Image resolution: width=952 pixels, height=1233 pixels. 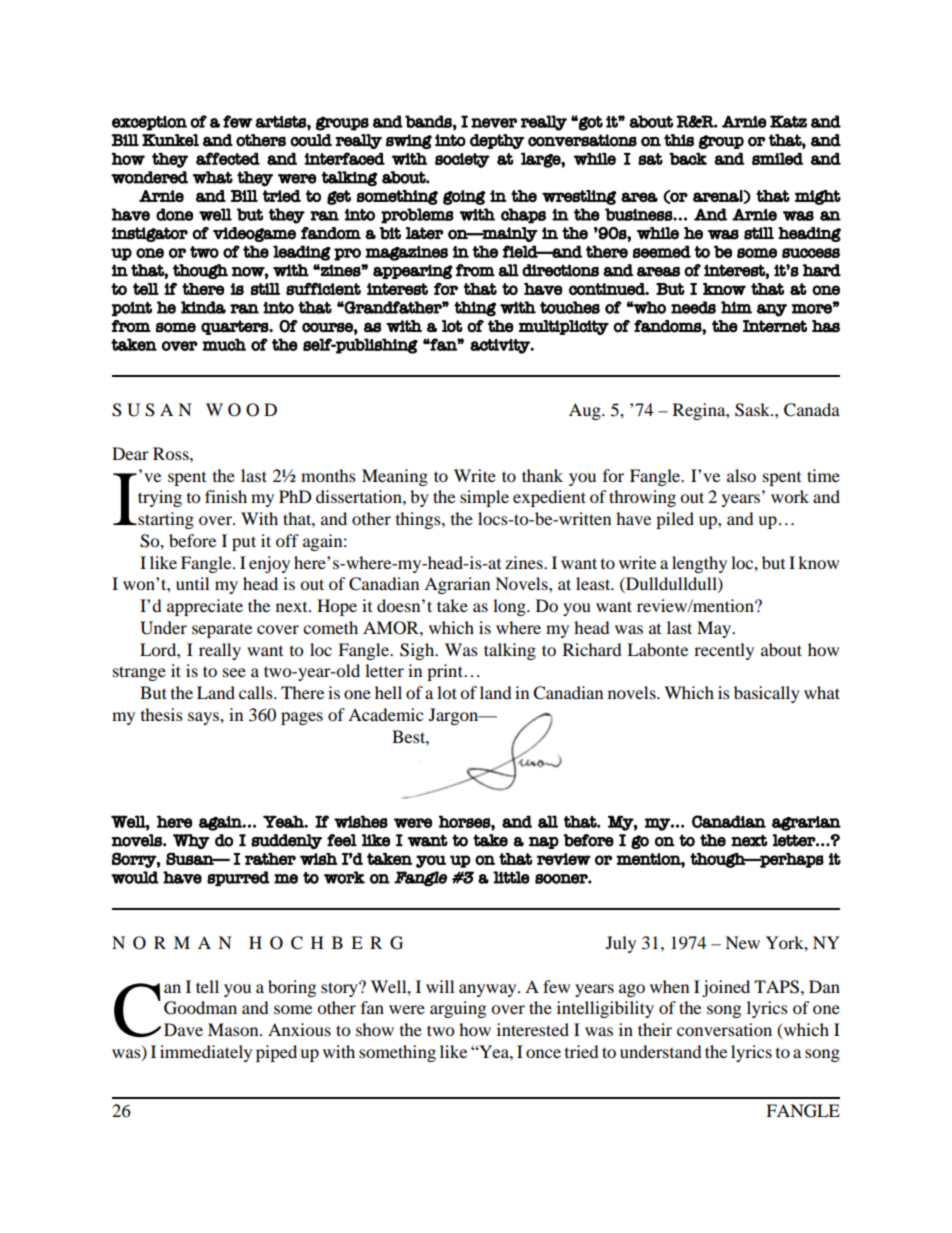 What do you see at coordinates (724, 1029) in the image?
I see `conversation` at bounding box center [724, 1029].
